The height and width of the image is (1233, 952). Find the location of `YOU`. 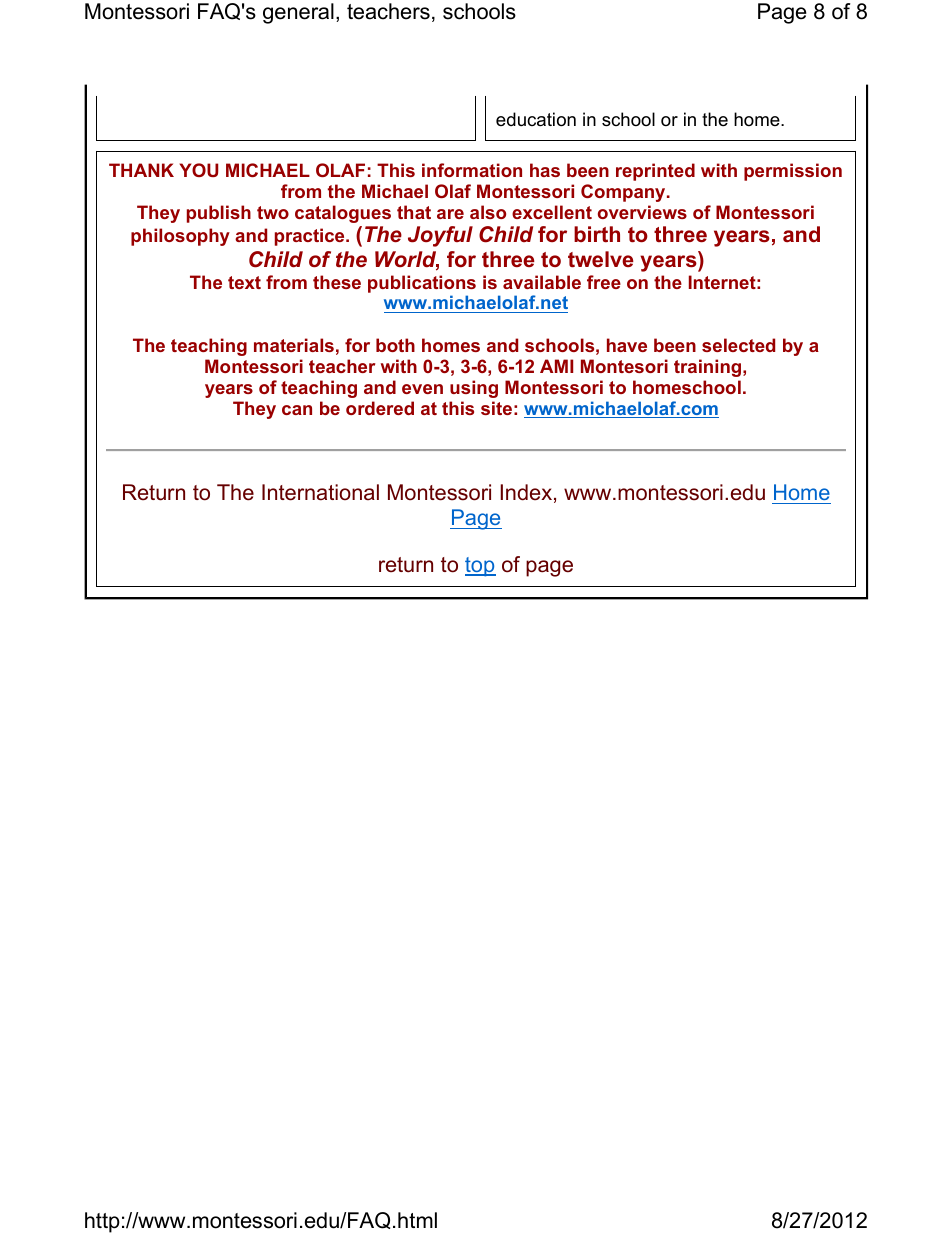

YOU is located at coordinates (199, 170).
